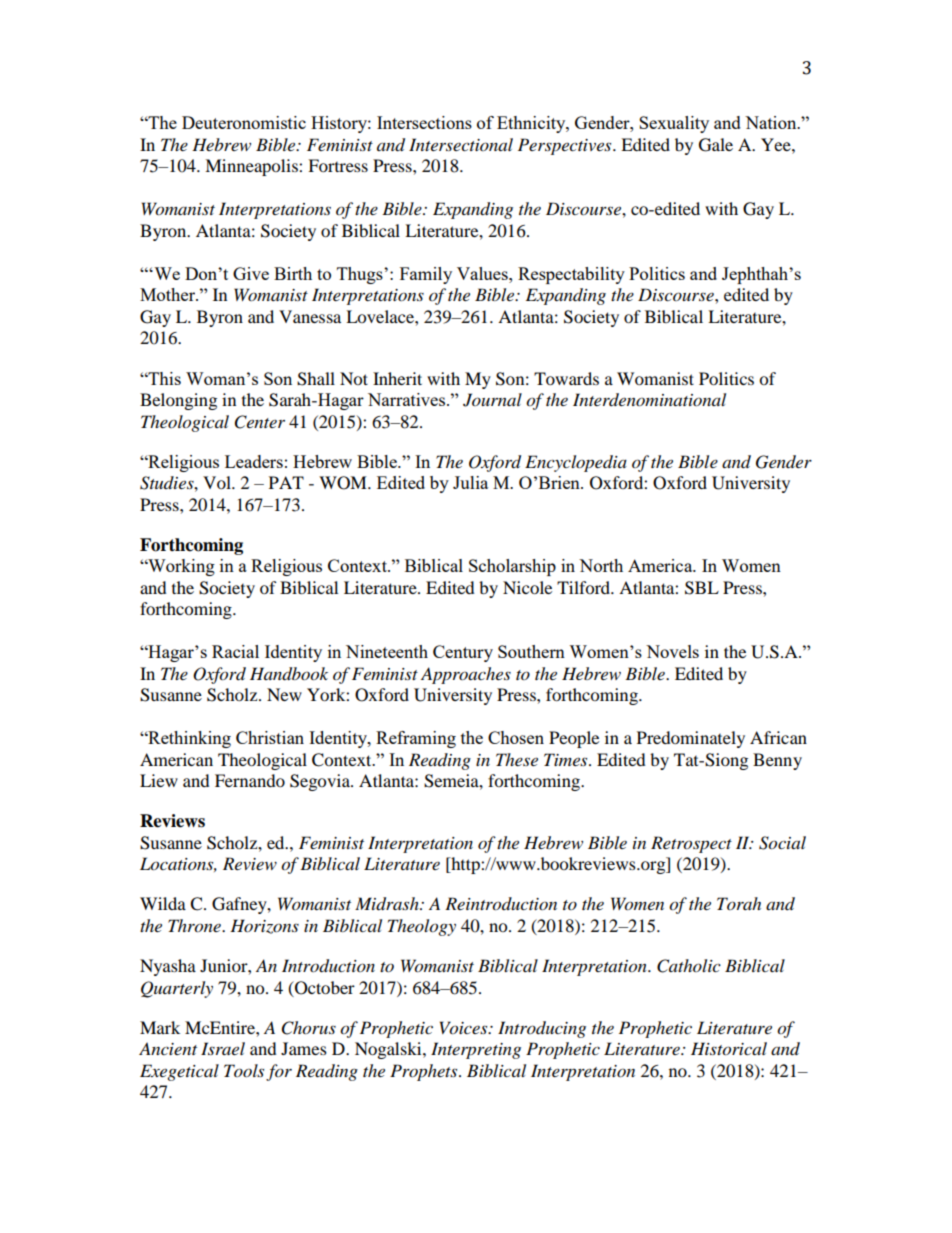  What do you see at coordinates (254, 461) in the image?
I see `Leaders` at bounding box center [254, 461].
